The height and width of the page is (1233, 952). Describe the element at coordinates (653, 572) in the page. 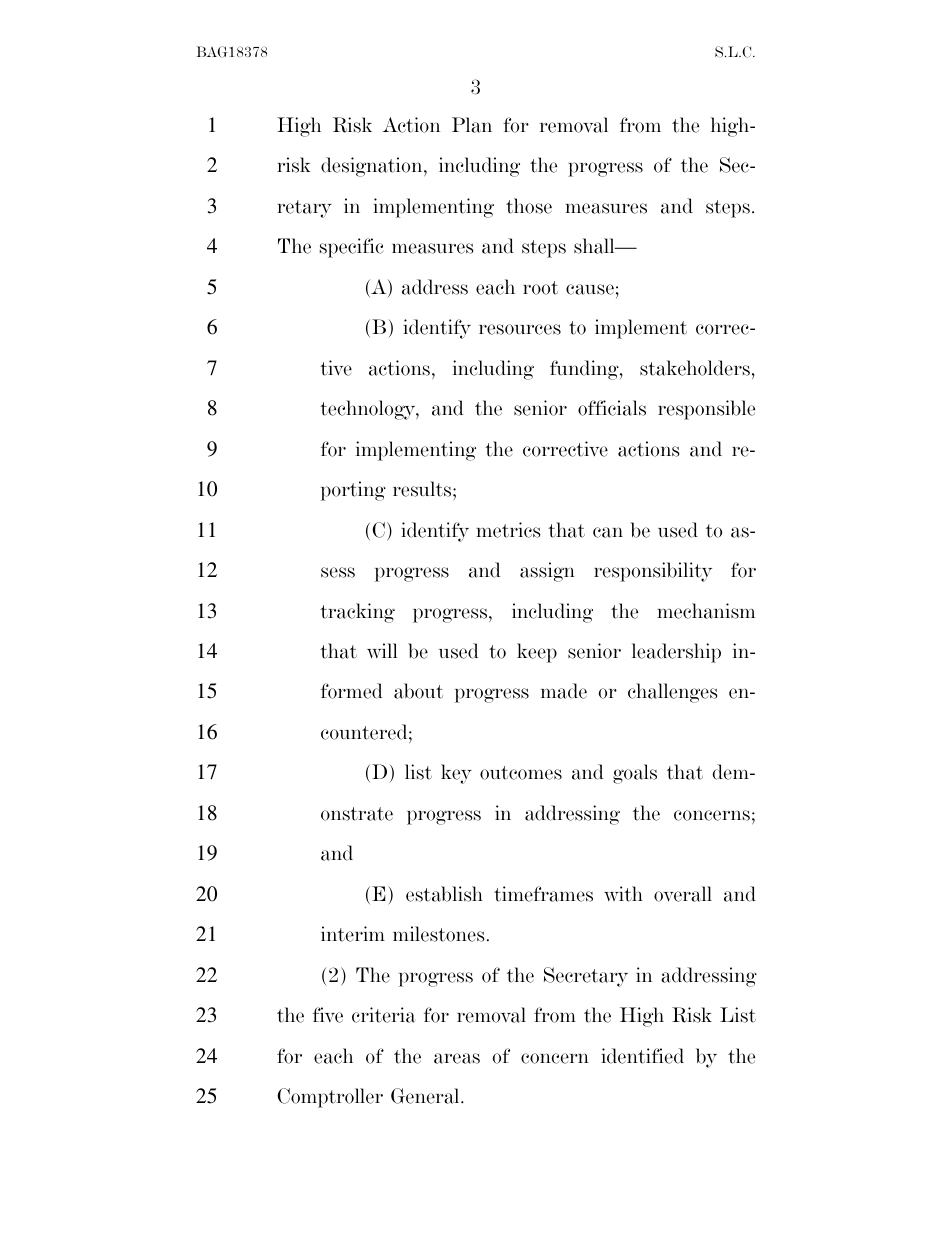

I see `responsibility` at that location.
